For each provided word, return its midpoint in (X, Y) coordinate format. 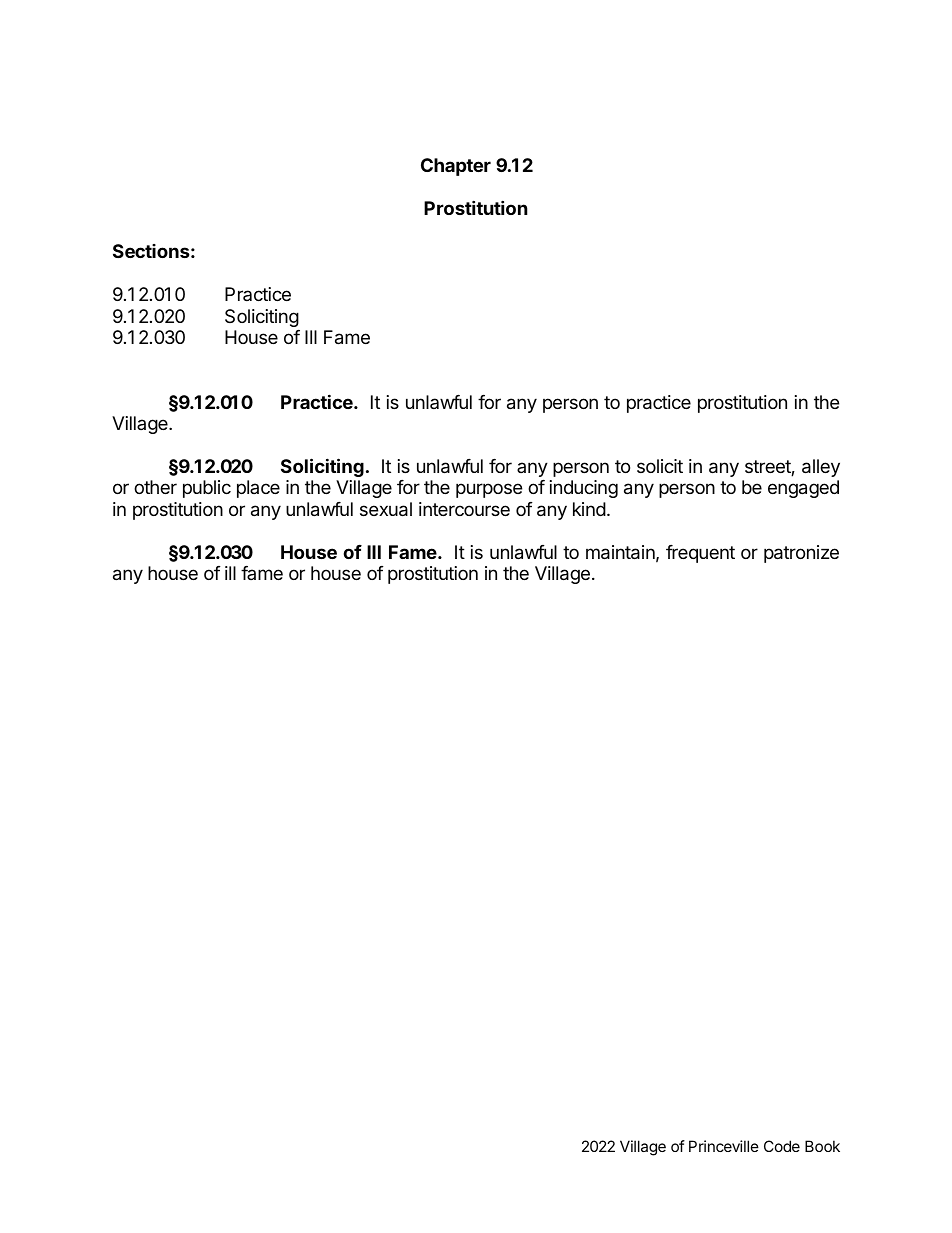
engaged (803, 489)
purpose (489, 490)
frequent (700, 554)
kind (589, 509)
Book (822, 1146)
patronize (801, 554)
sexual (386, 509)
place (258, 489)
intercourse (464, 509)
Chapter (456, 167)
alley (821, 468)
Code (782, 1146)
